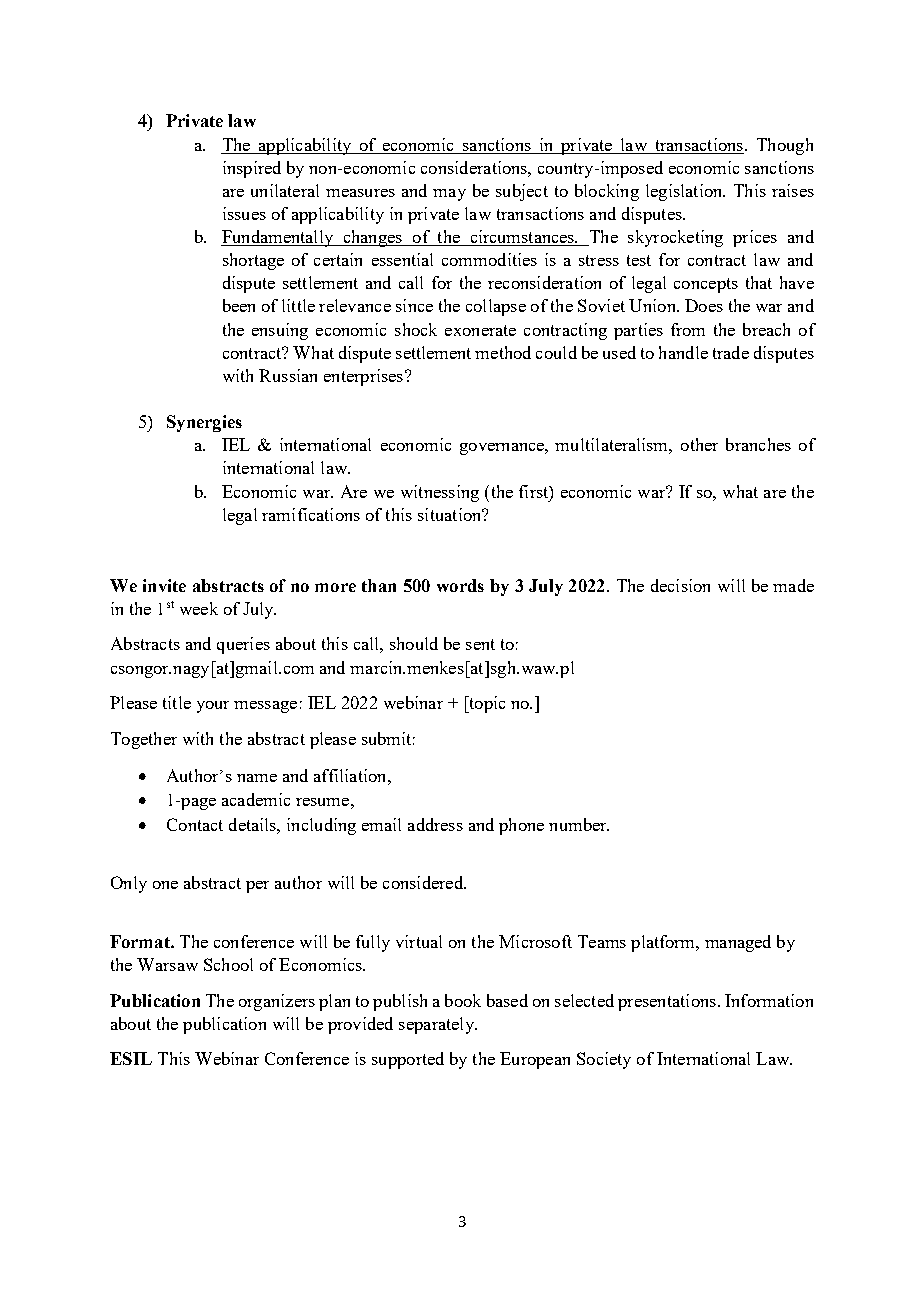  What do you see at coordinates (204, 423) in the page?
I see `Synergies` at bounding box center [204, 423].
